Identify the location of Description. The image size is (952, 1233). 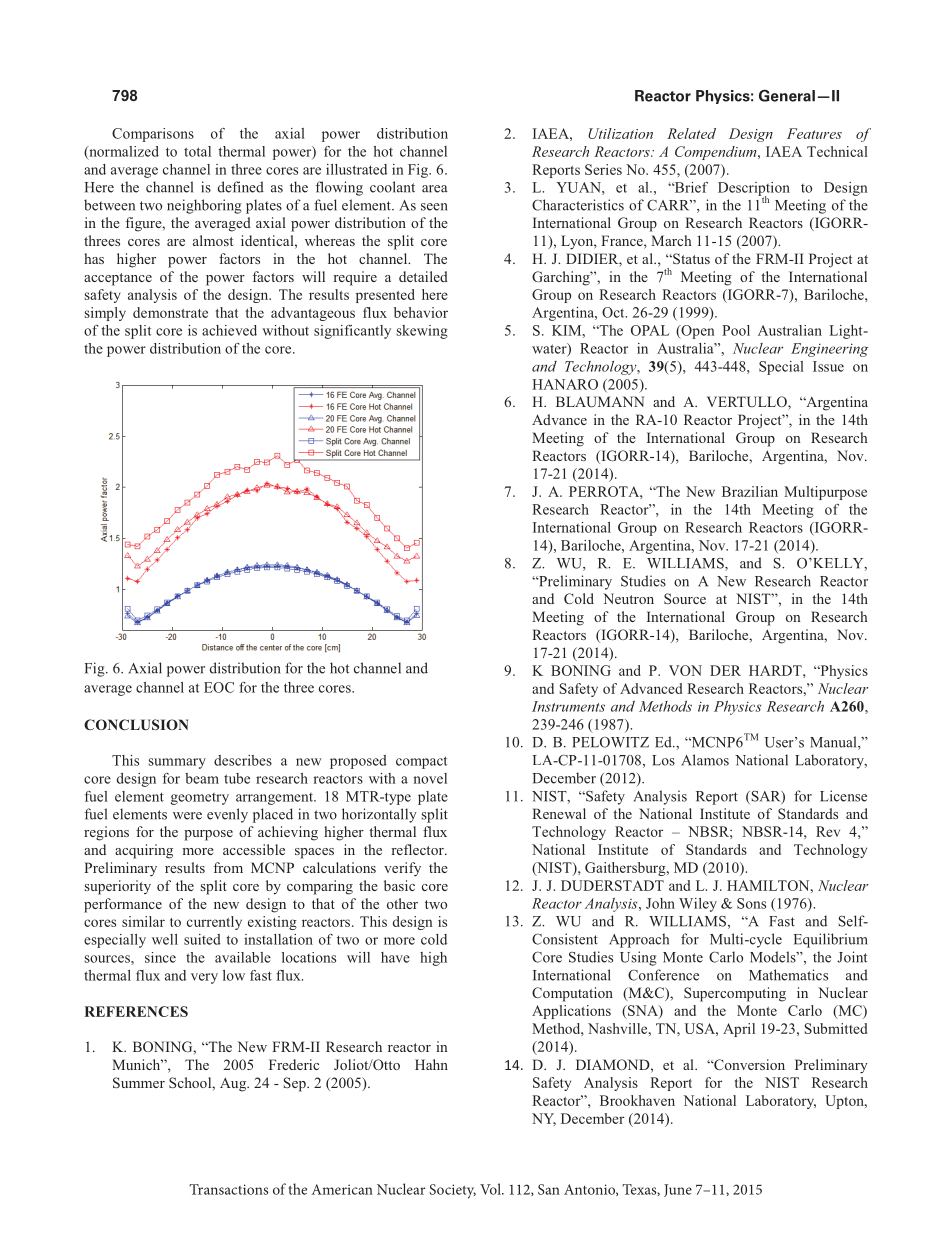
(754, 190).
